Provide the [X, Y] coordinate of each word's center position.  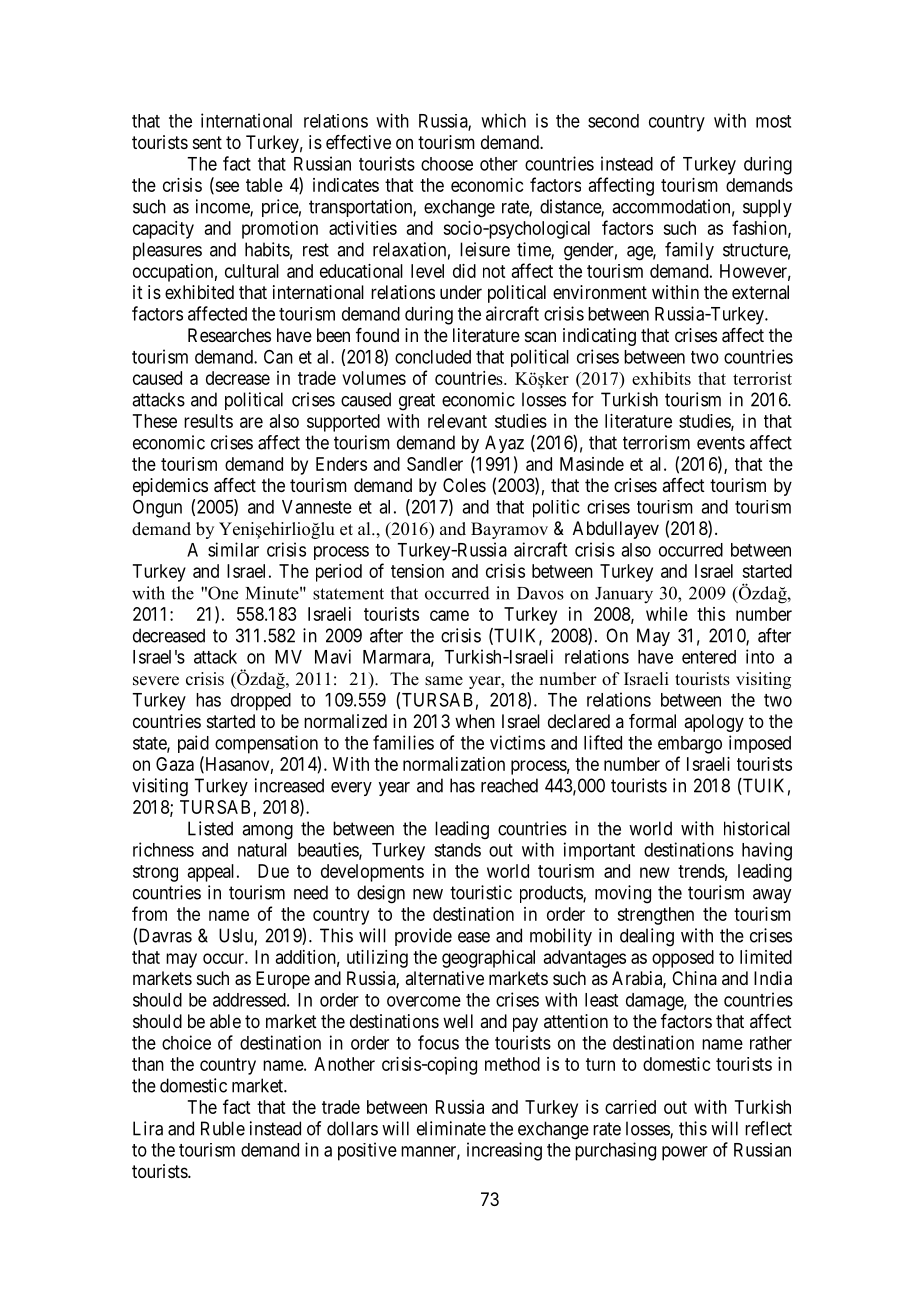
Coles [464, 485]
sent [207, 142]
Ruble [223, 1128]
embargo [690, 745]
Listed [210, 828]
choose [447, 164]
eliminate [451, 1128]
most [773, 121]
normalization [454, 764]
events [721, 443]
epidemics [170, 487]
